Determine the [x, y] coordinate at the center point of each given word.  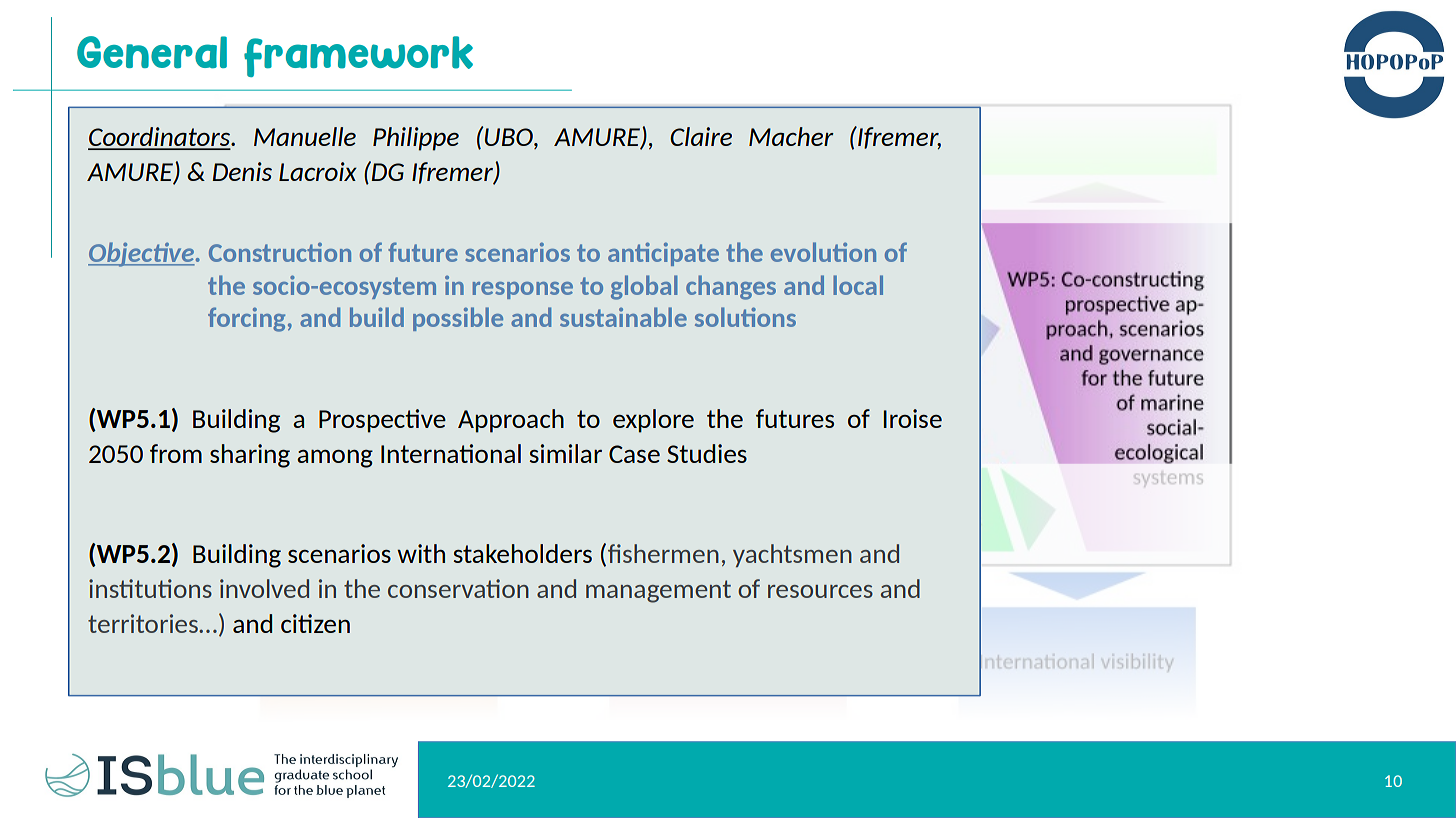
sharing [250, 456]
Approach [511, 421]
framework [358, 56]
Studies [707, 453]
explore [653, 421]
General [152, 52]
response [523, 290]
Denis [242, 171]
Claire [701, 136]
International [451, 453]
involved [264, 588]
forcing [246, 319]
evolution [823, 252]
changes [731, 287]
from [176, 453]
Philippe [416, 139]
